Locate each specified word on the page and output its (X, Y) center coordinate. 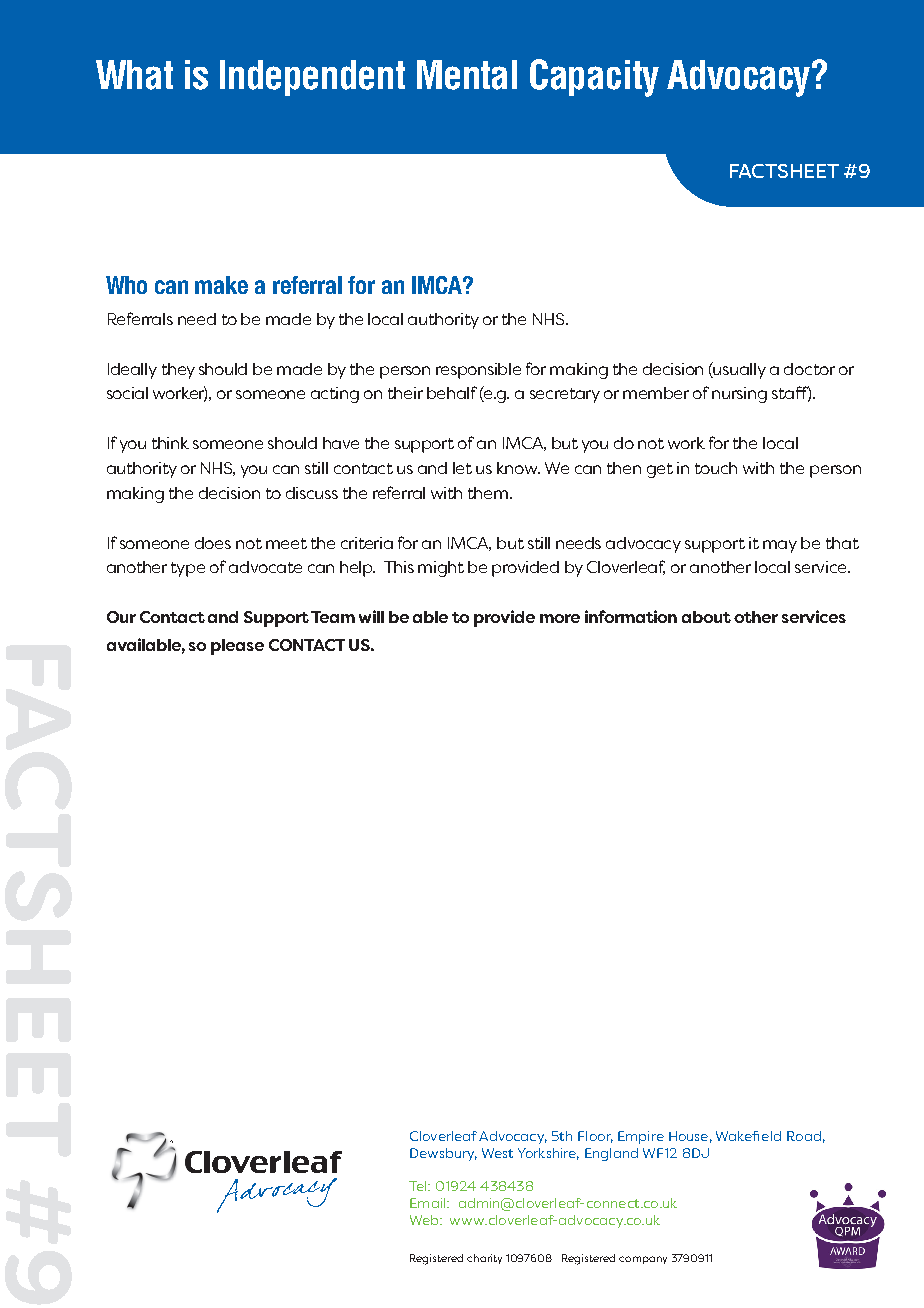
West (497, 1153)
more (560, 618)
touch (716, 468)
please (237, 647)
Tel (419, 1186)
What (134, 75)
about (706, 617)
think (170, 443)
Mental (467, 75)
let (462, 468)
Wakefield (748, 1136)
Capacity (594, 78)
